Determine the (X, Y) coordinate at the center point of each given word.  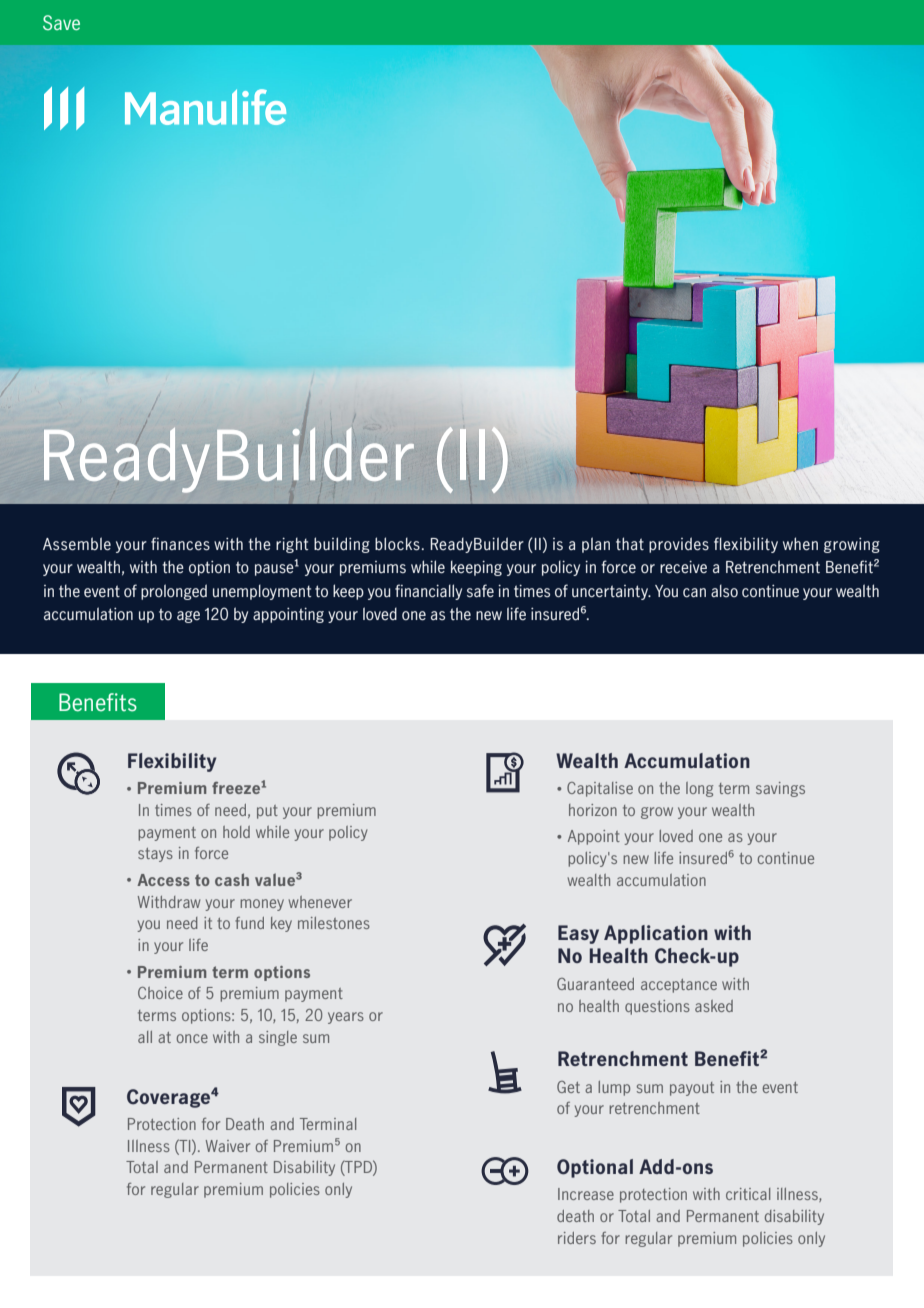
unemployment (262, 592)
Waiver (228, 1146)
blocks (397, 544)
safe (480, 591)
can (694, 592)
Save (61, 22)
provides (679, 545)
